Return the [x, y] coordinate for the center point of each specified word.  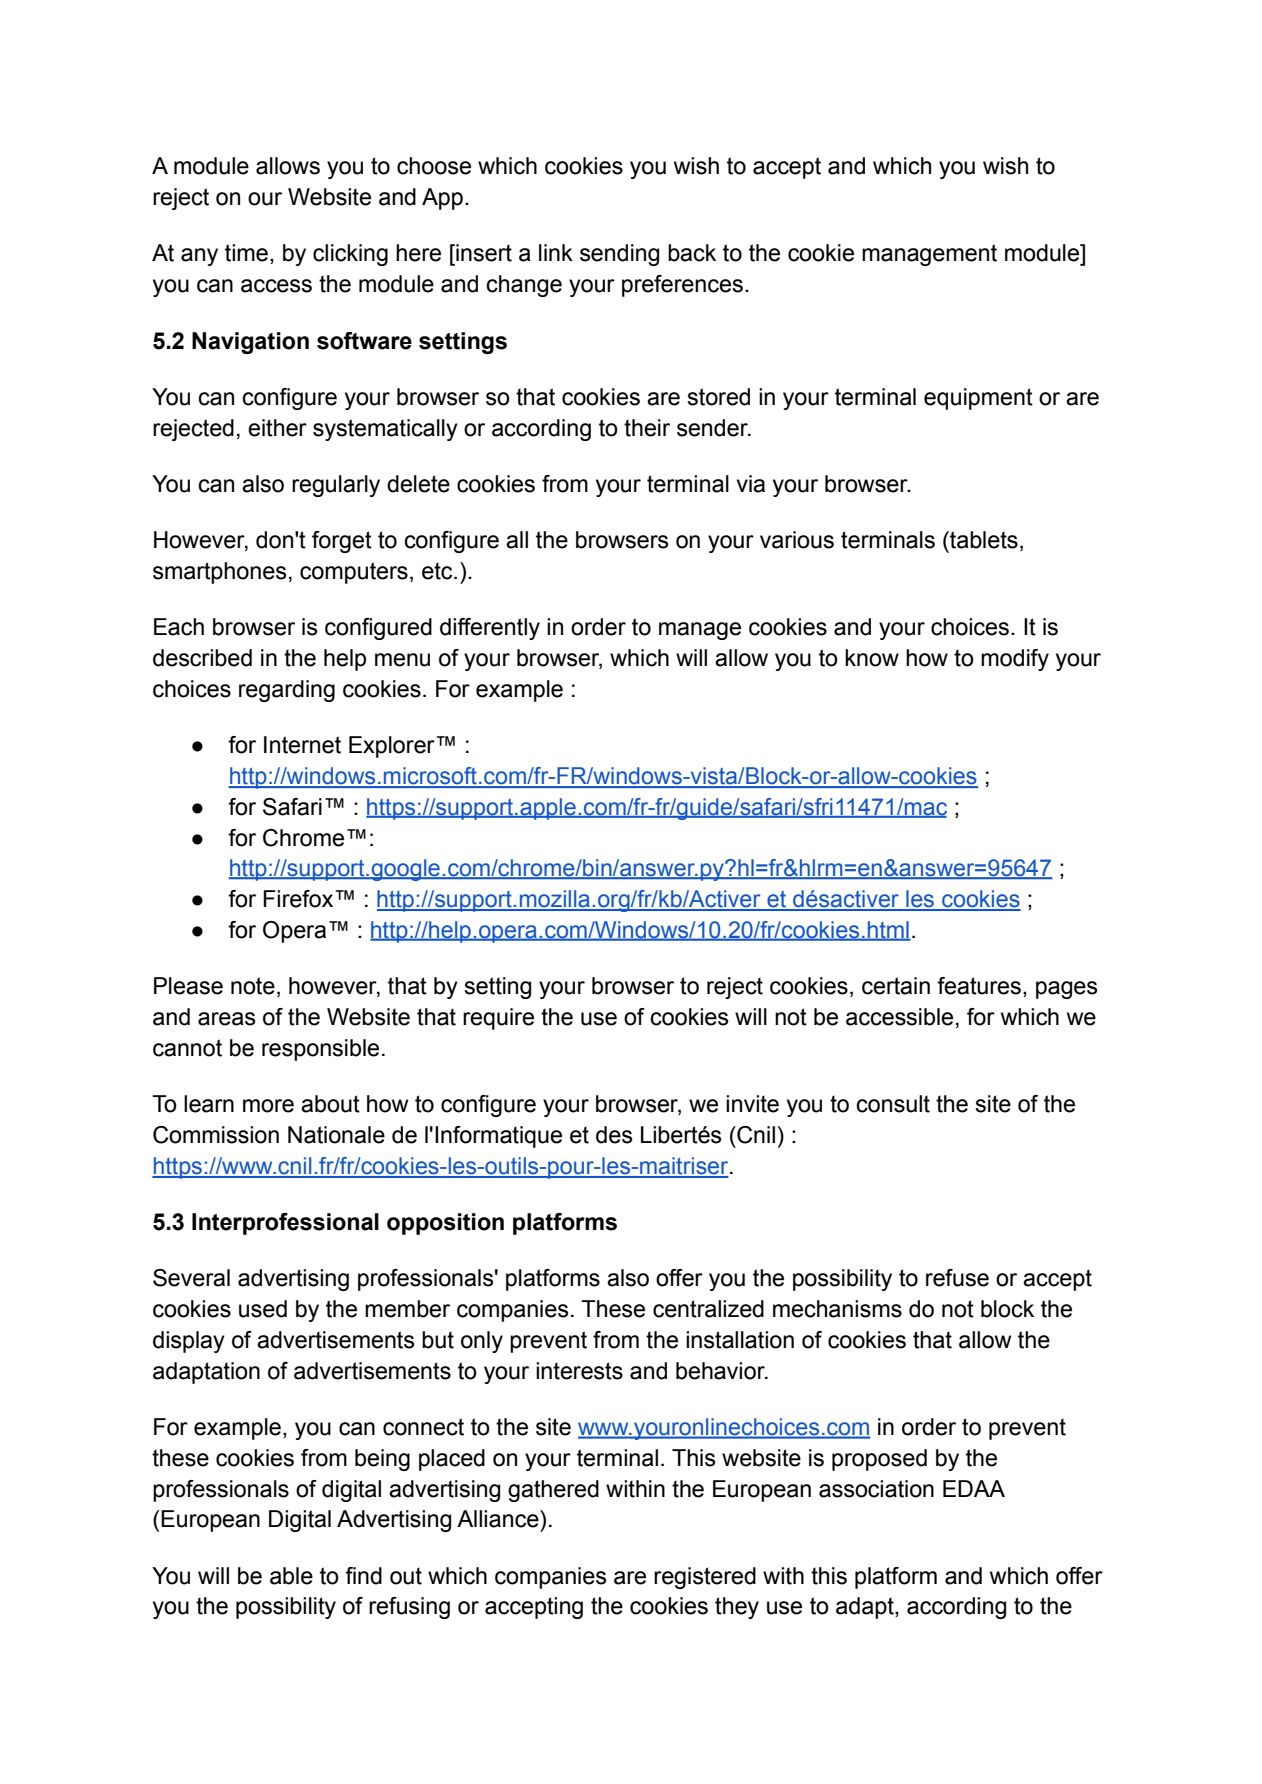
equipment [978, 399]
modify [1015, 660]
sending [619, 255]
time [246, 253]
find [363, 1576]
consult [893, 1104]
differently [490, 629]
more [268, 1106]
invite [752, 1104]
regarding [287, 691]
